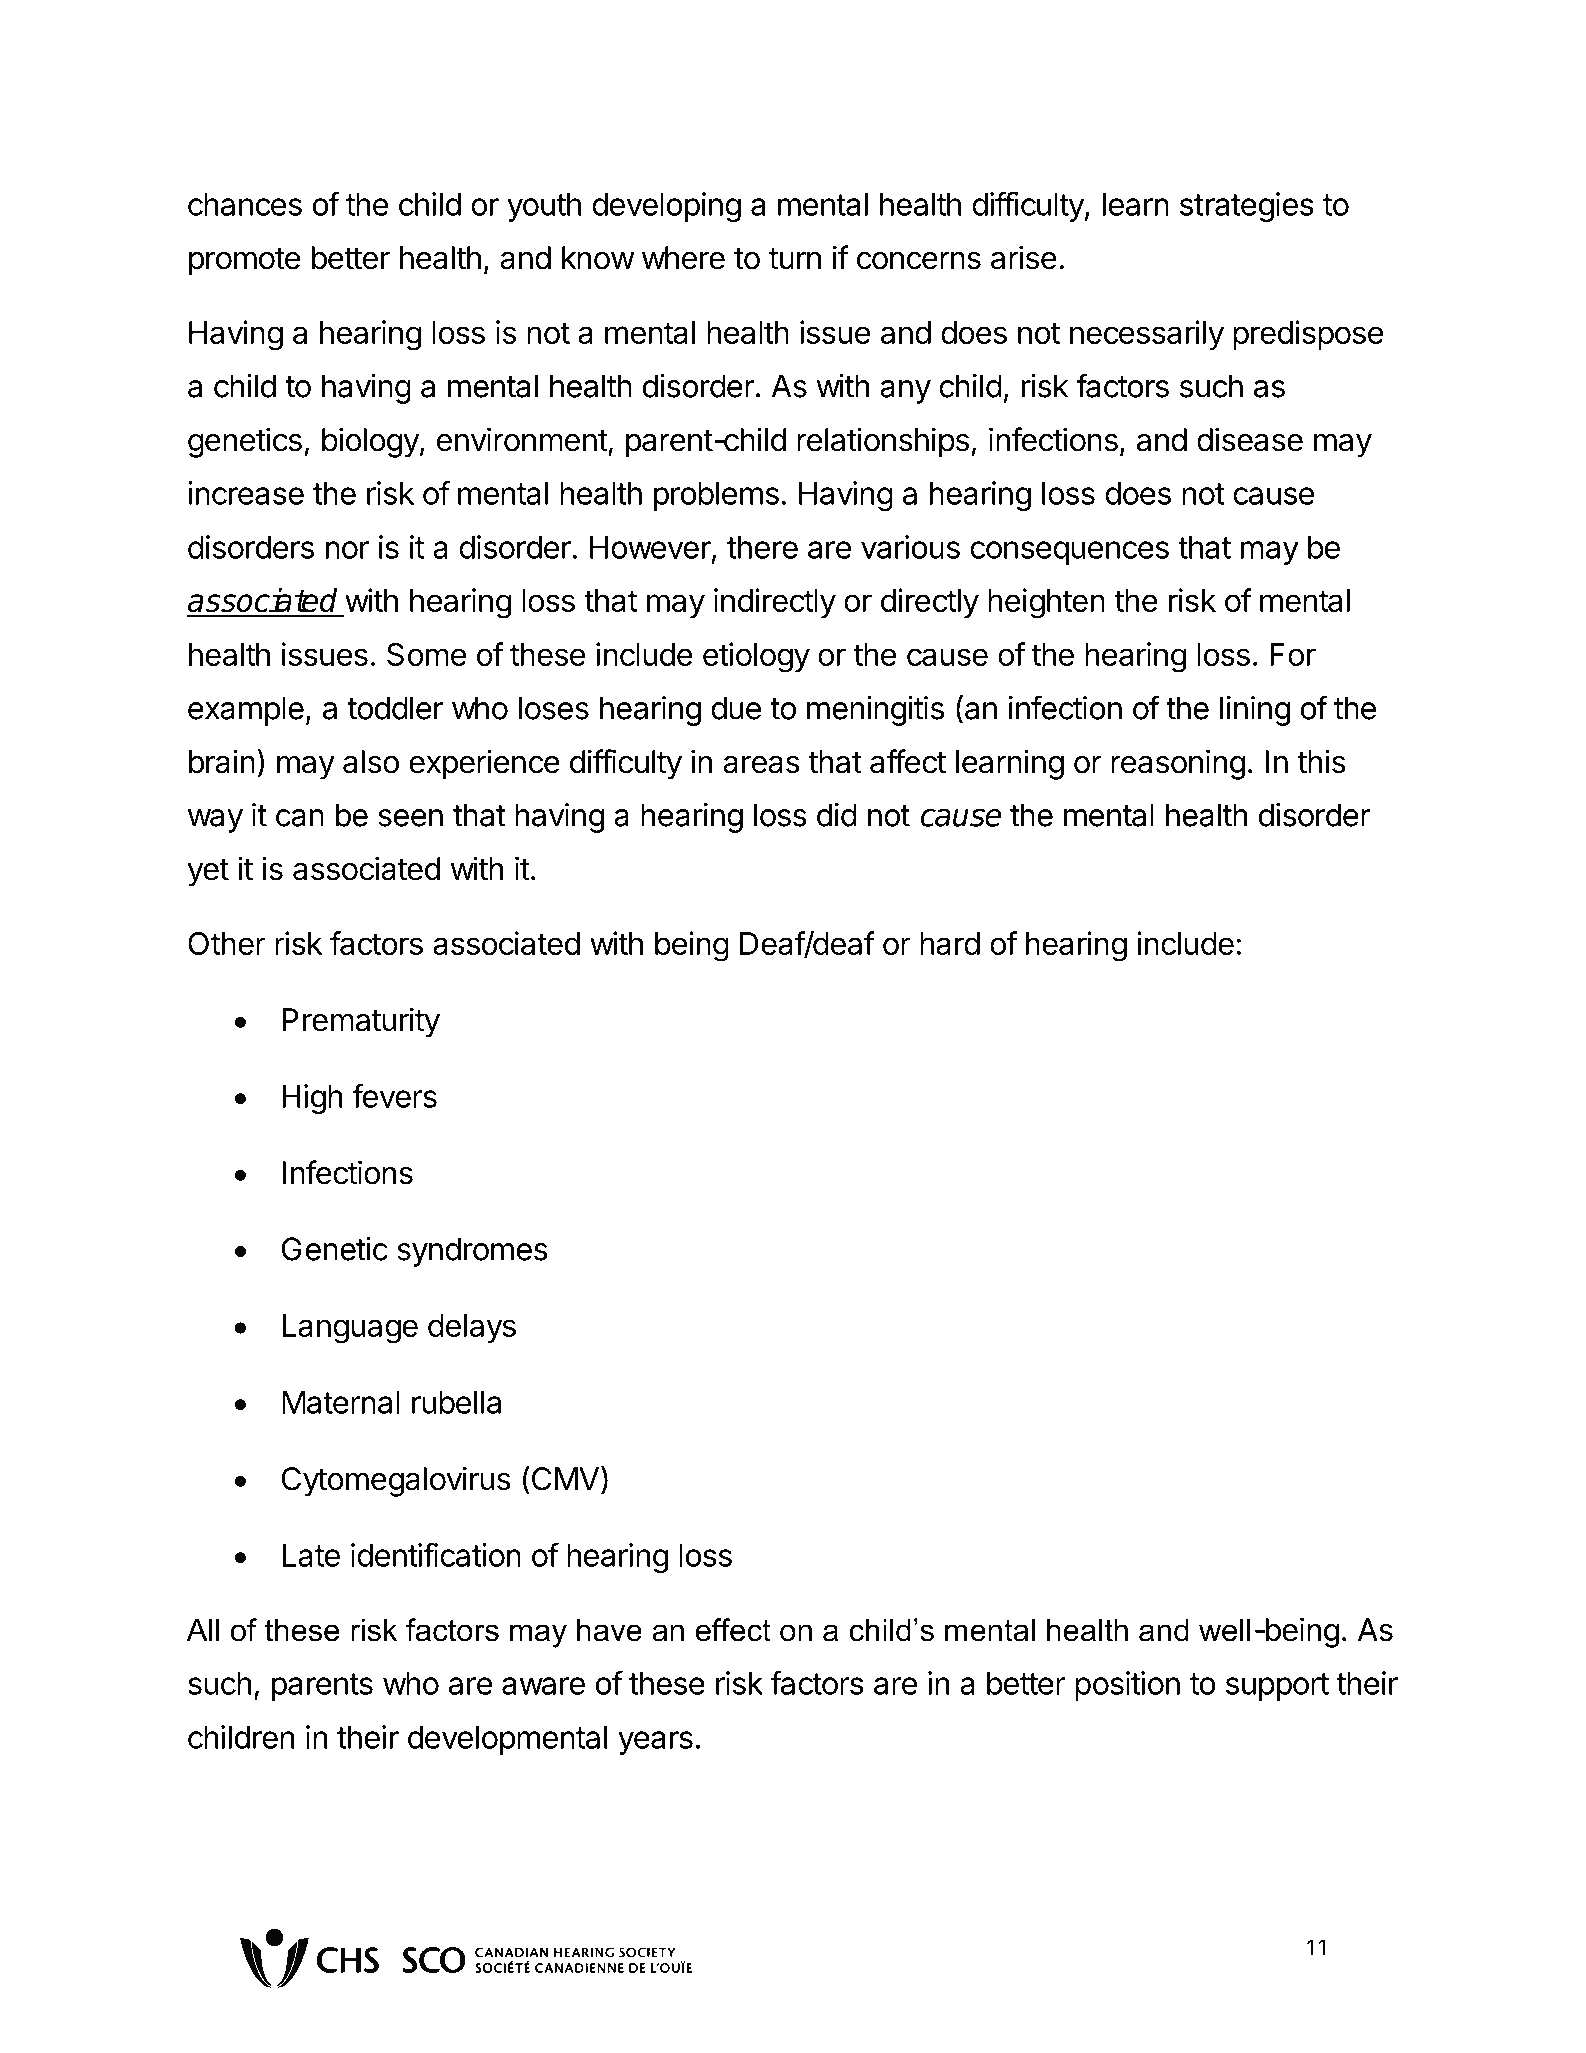 The image size is (1586, 2053). Describe the element at coordinates (203, 1629) in the image. I see `All` at that location.
